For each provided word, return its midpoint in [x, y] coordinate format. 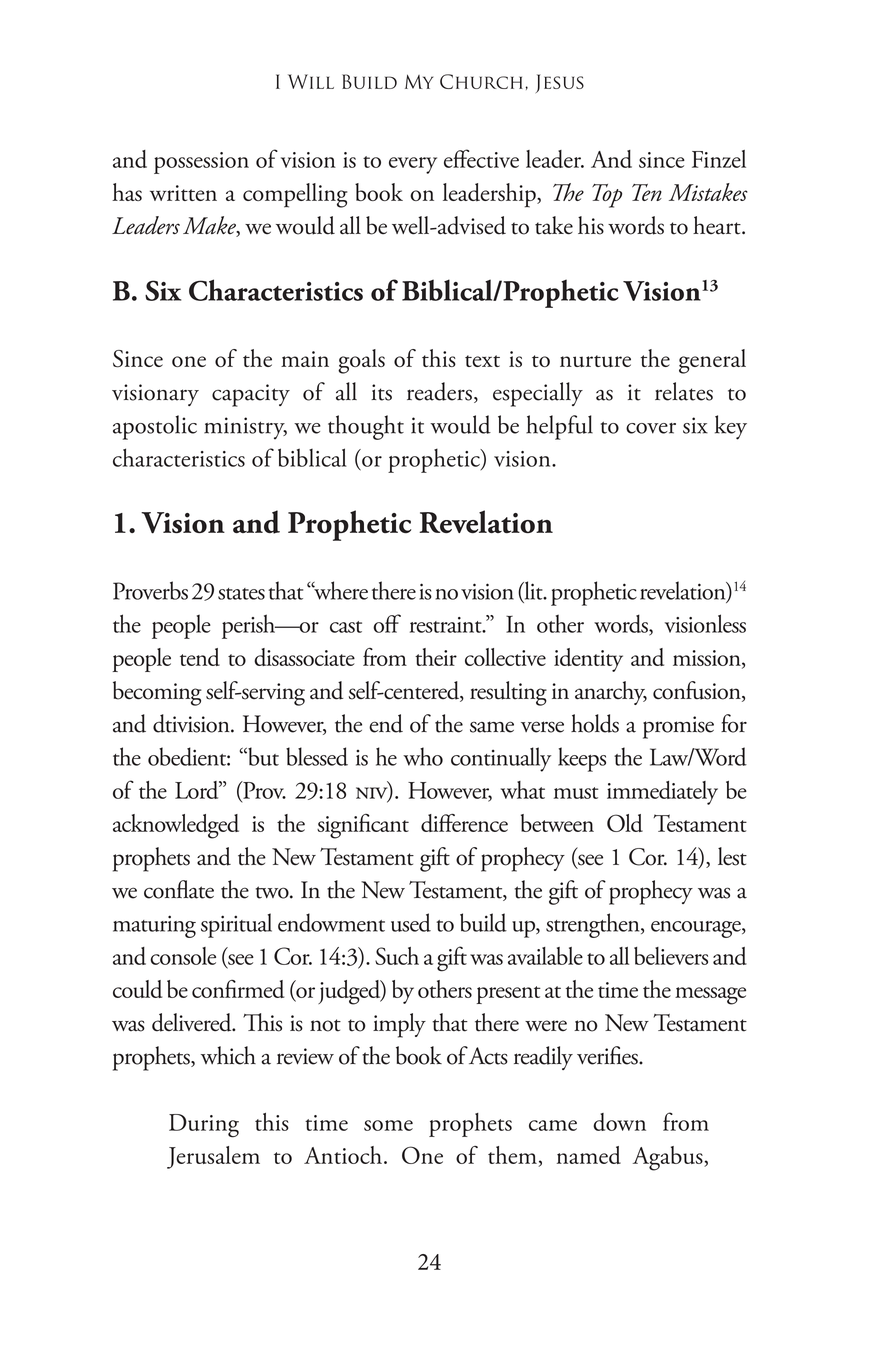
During [204, 1126]
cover [651, 428]
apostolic [155, 427]
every [413, 165]
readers [439, 391]
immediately [662, 793]
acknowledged [176, 826]
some [388, 1125]
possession [201, 163]
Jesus [560, 83]
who [423, 756]
